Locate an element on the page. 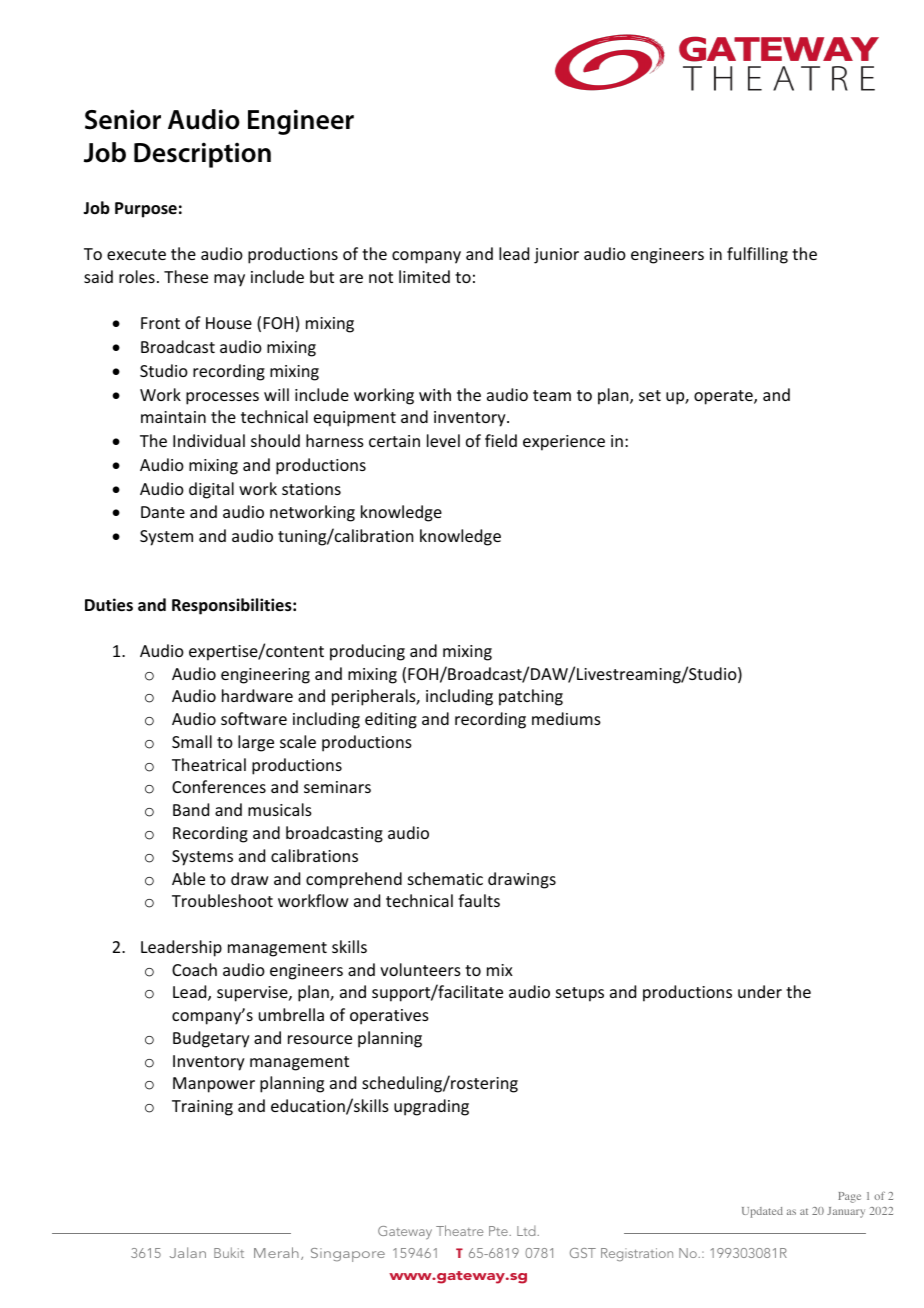 The height and width of the page is (1308, 924). fulfilling is located at coordinates (757, 255).
